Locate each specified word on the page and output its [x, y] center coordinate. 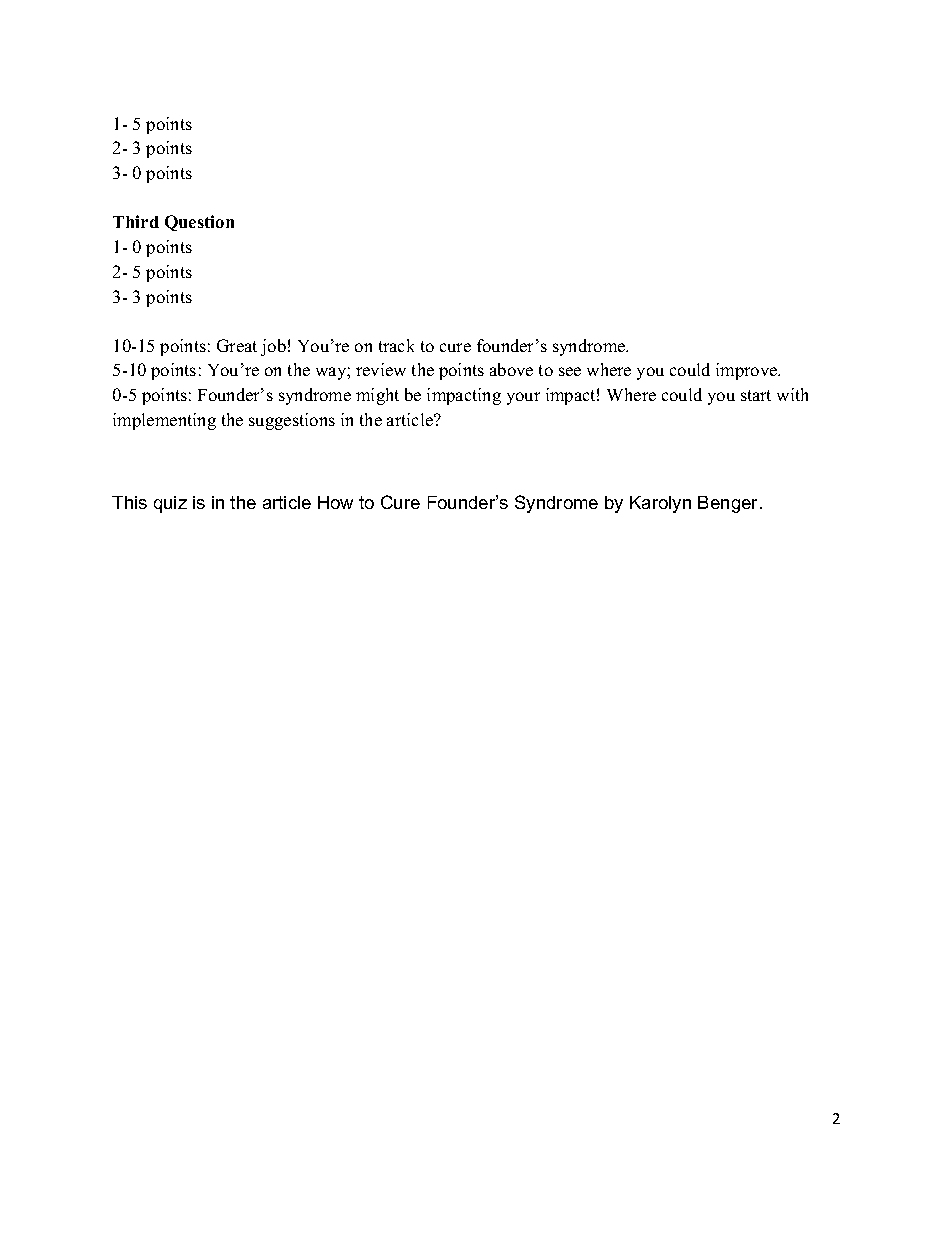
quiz [170, 504]
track [396, 345]
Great [237, 345]
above [511, 369]
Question [199, 223]
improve [748, 371]
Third [136, 221]
